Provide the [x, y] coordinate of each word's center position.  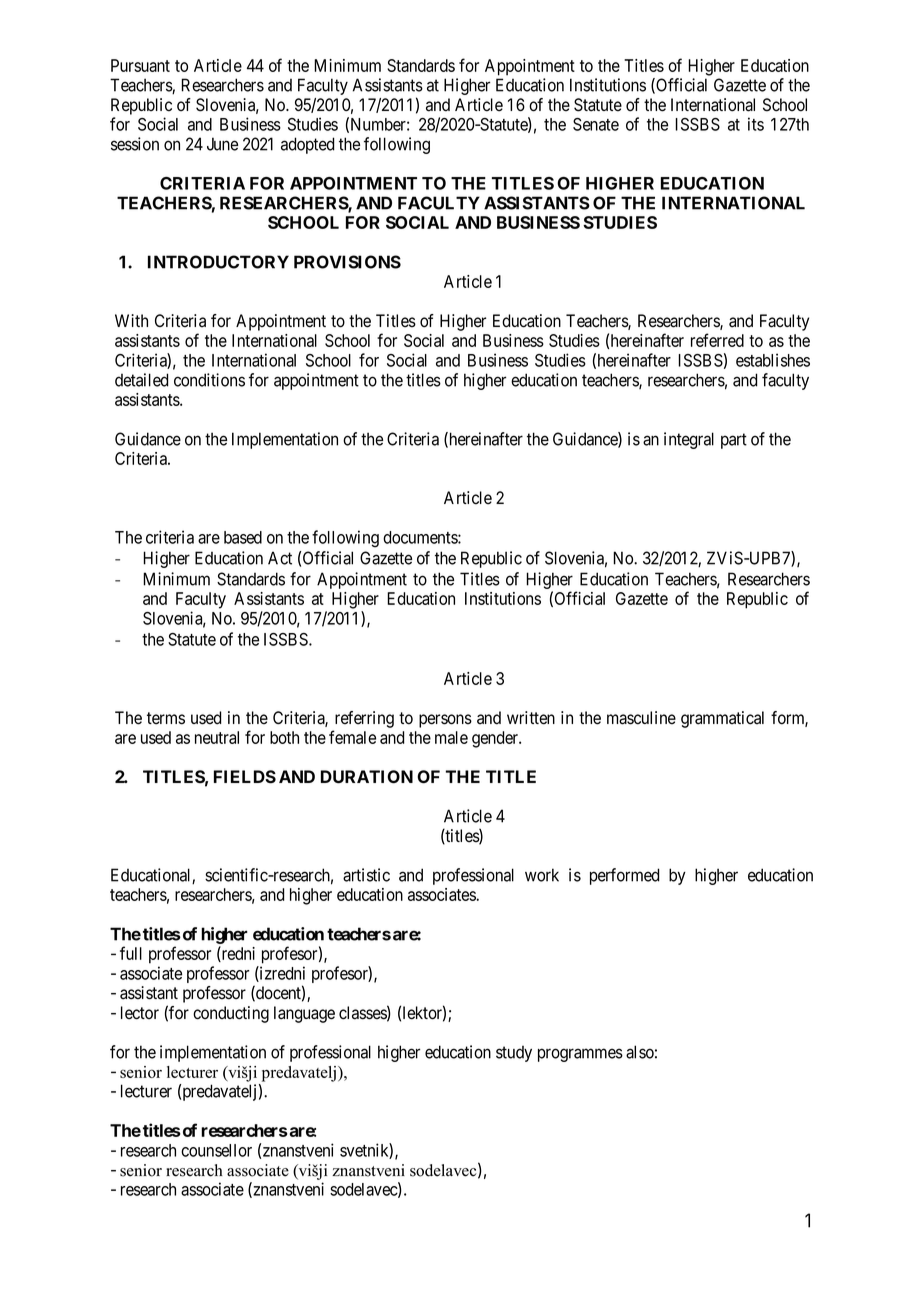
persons [445, 721]
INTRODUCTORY [218, 262]
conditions [209, 380]
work [542, 875]
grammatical [722, 719]
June [222, 144]
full [131, 953]
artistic [366, 875]
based [243, 537]
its [756, 124]
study [514, 1054]
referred [717, 340]
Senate [596, 124]
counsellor [216, 1150]
